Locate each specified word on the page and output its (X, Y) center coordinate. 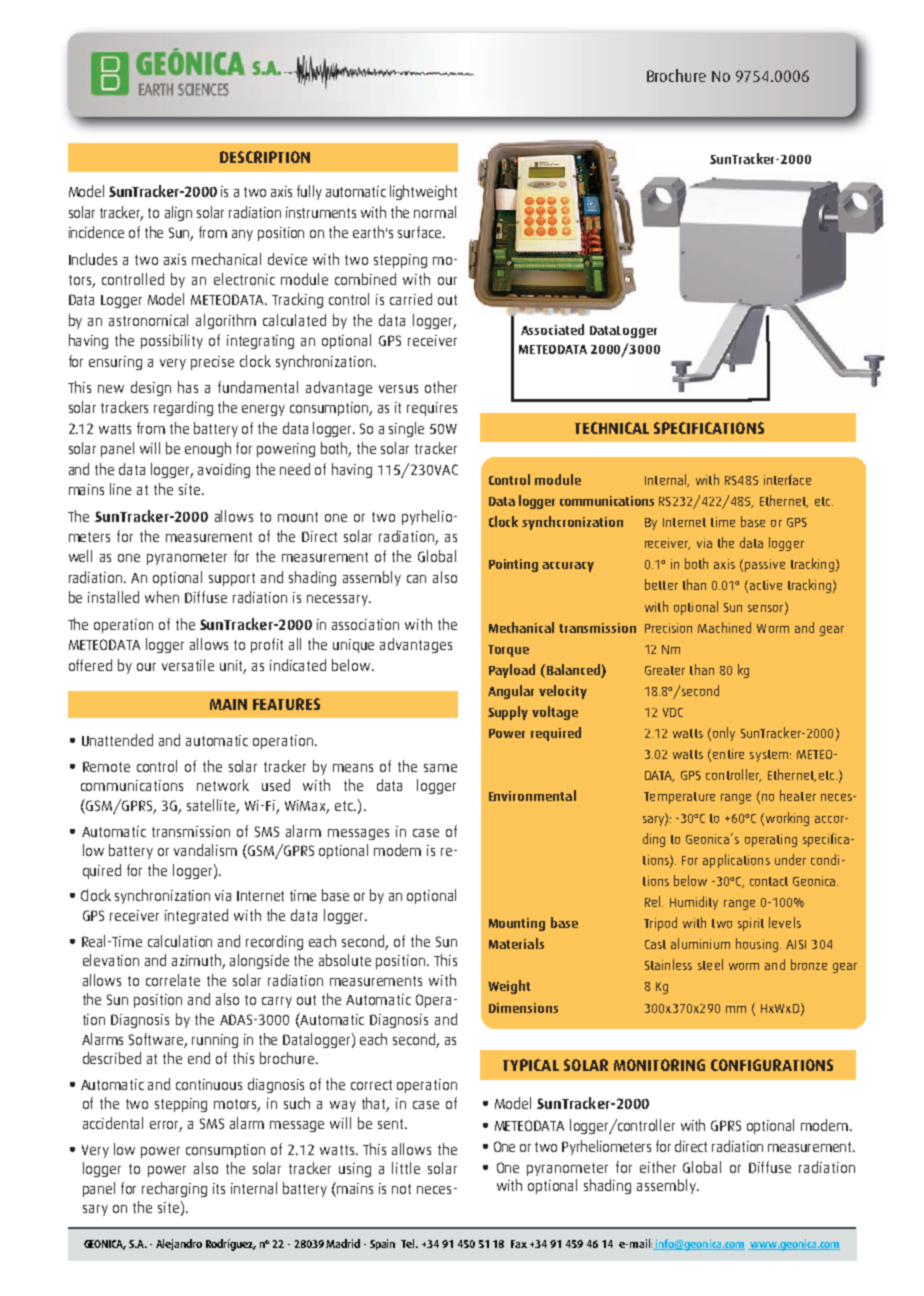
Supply (508, 713)
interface (787, 479)
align (178, 213)
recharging (174, 1189)
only (724, 734)
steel (710, 964)
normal (435, 212)
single (406, 429)
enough (208, 449)
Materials (516, 943)
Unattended (117, 740)
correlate (173, 980)
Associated (552, 329)
